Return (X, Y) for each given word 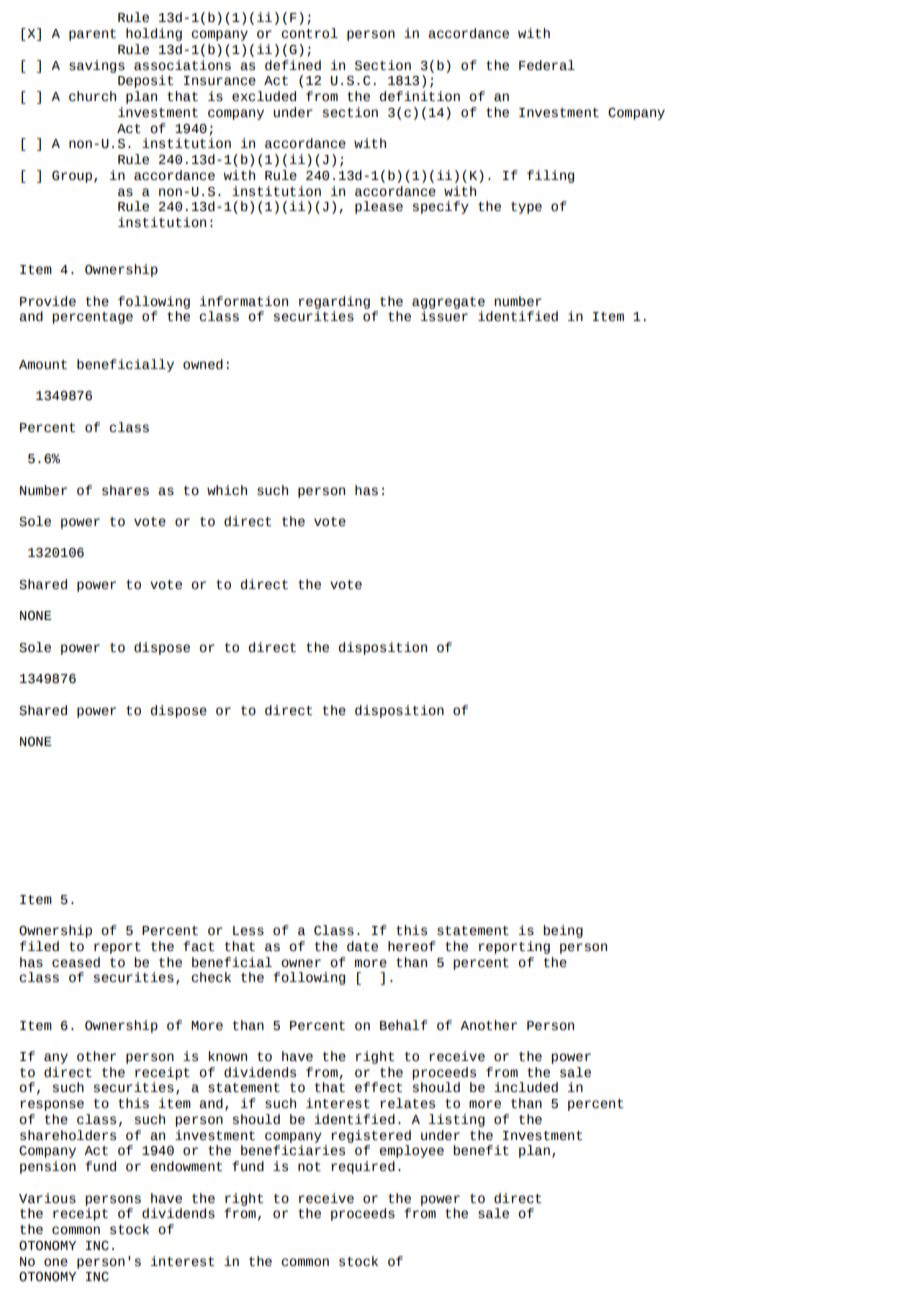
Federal (547, 65)
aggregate (448, 303)
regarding (334, 302)
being (563, 931)
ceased (76, 962)
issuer (444, 316)
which (227, 490)
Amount (43, 365)
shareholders (68, 1135)
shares (125, 490)
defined (293, 65)
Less (248, 931)
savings (97, 66)
